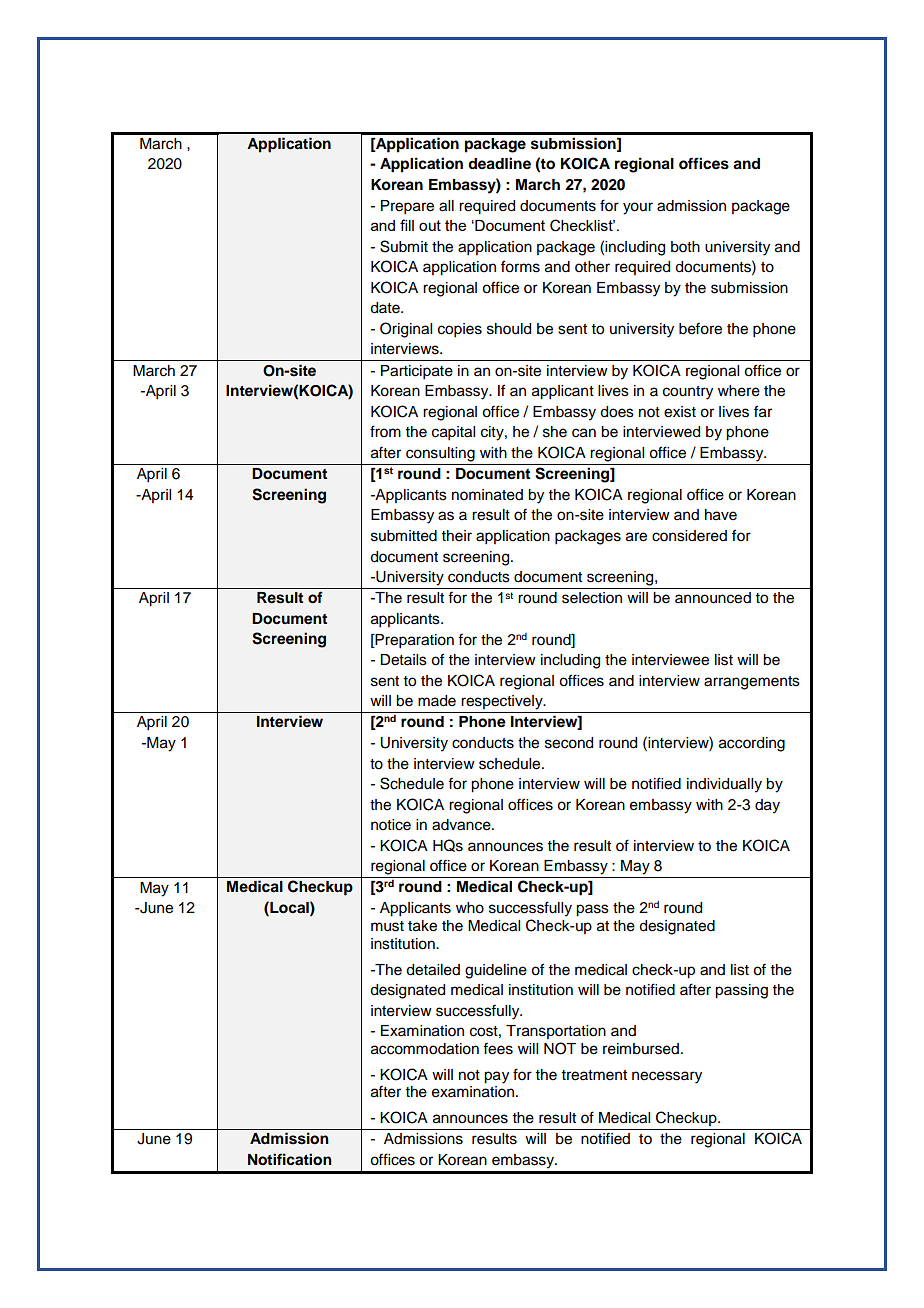 The height and width of the image is (1308, 924). Describe the element at coordinates (685, 247) in the image. I see `both` at that location.
